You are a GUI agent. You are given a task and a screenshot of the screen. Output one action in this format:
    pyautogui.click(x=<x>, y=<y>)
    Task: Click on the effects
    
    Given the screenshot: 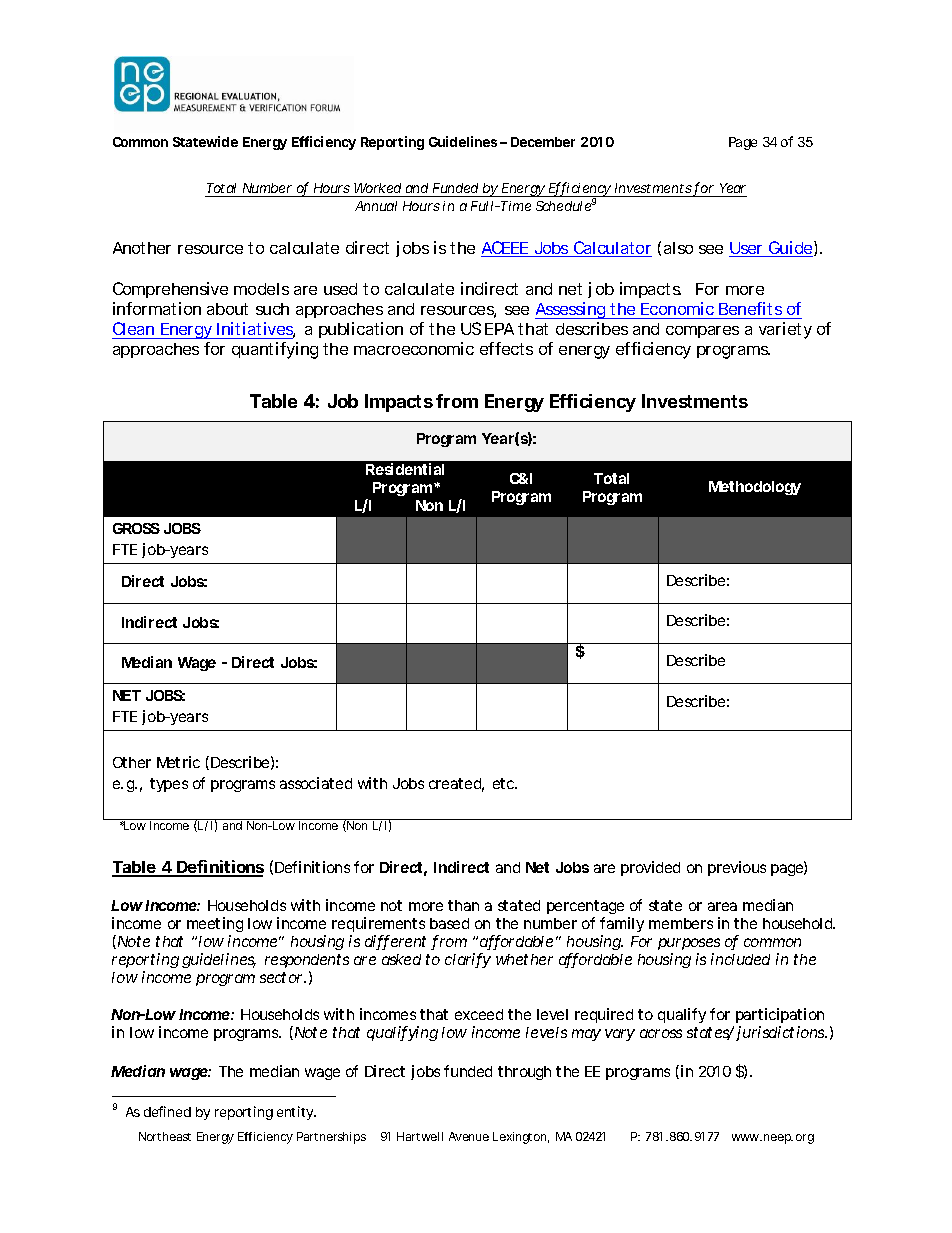 What is the action you would take?
    pyautogui.click(x=506, y=348)
